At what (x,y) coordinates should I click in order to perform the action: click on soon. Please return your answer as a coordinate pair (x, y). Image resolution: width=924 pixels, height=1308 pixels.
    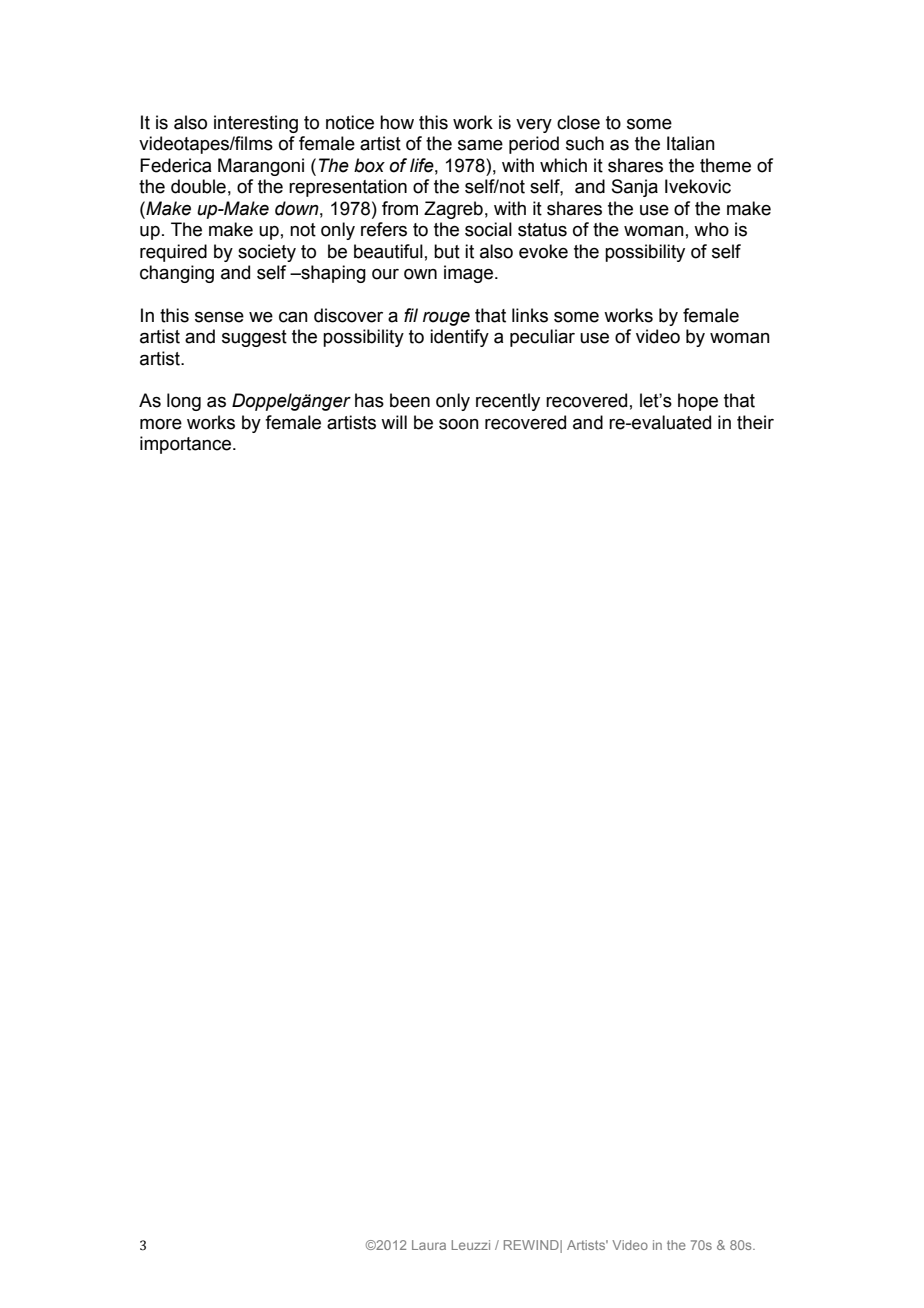
    Looking at the image, I should click on (459, 424).
